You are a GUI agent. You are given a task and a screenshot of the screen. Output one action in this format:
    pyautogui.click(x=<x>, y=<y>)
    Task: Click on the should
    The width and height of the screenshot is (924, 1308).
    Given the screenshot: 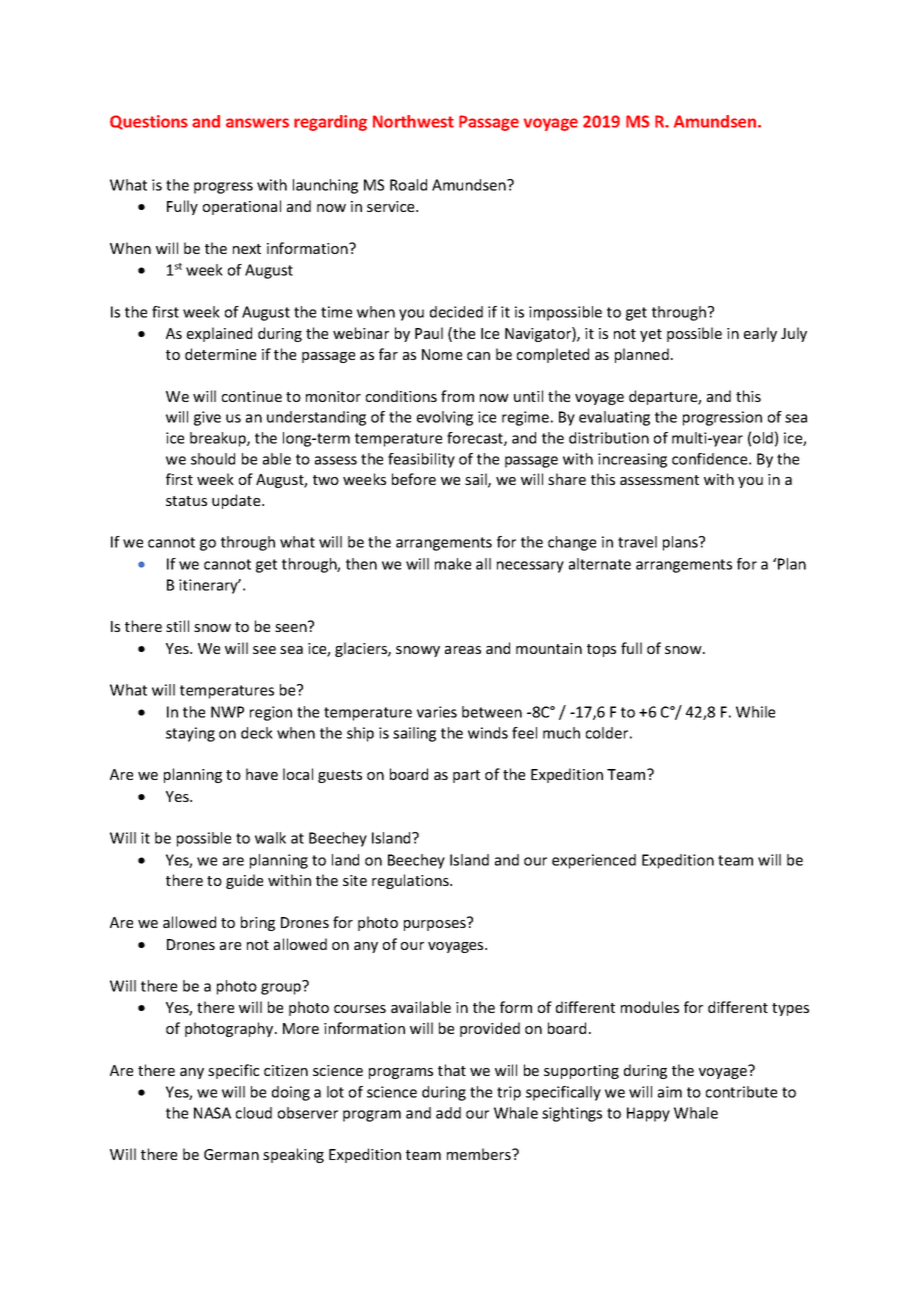 What is the action you would take?
    pyautogui.click(x=213, y=459)
